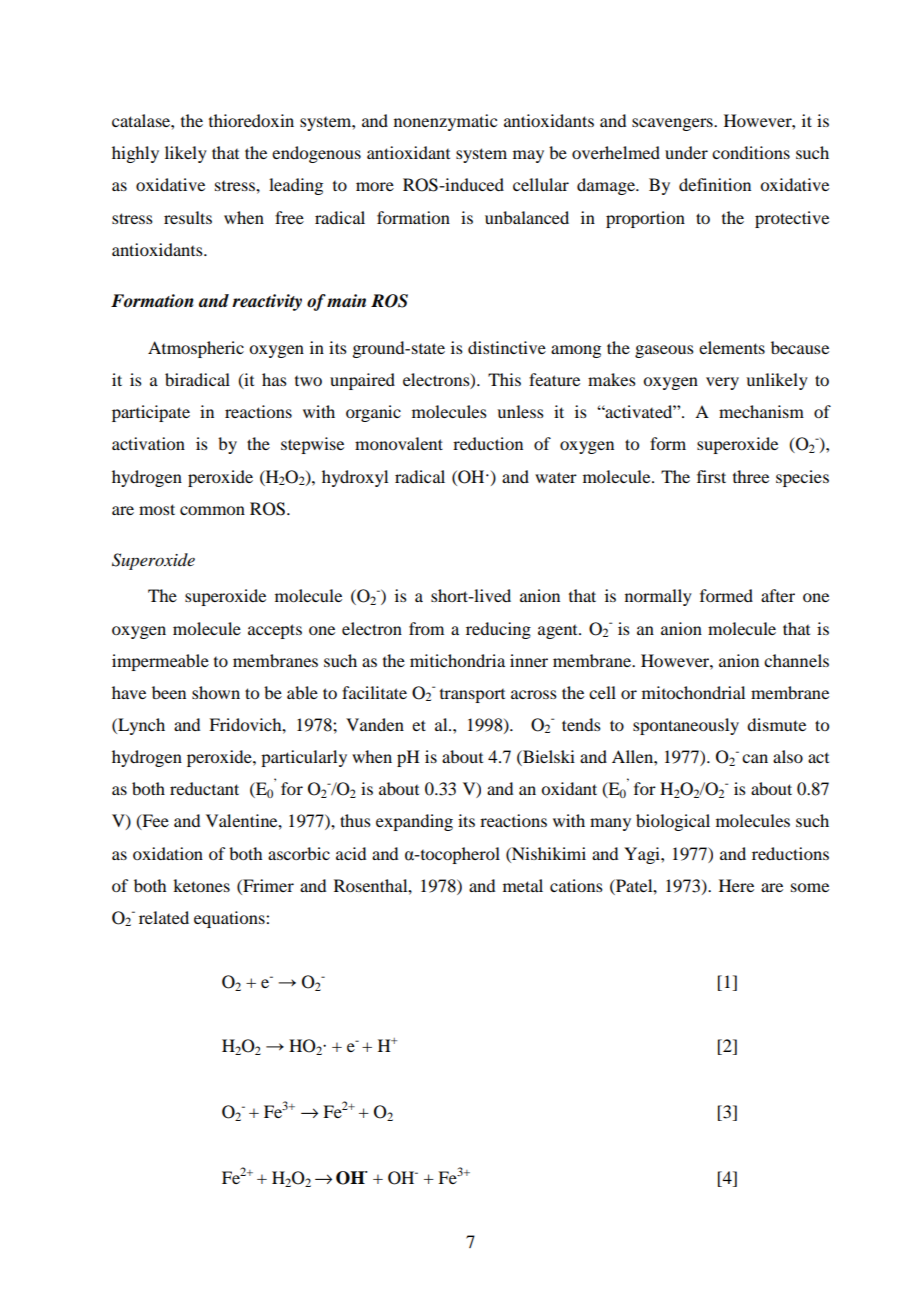 This screenshot has width=924, height=1308. Describe the element at coordinates (751, 152) in the screenshot. I see `conditions` at that location.
